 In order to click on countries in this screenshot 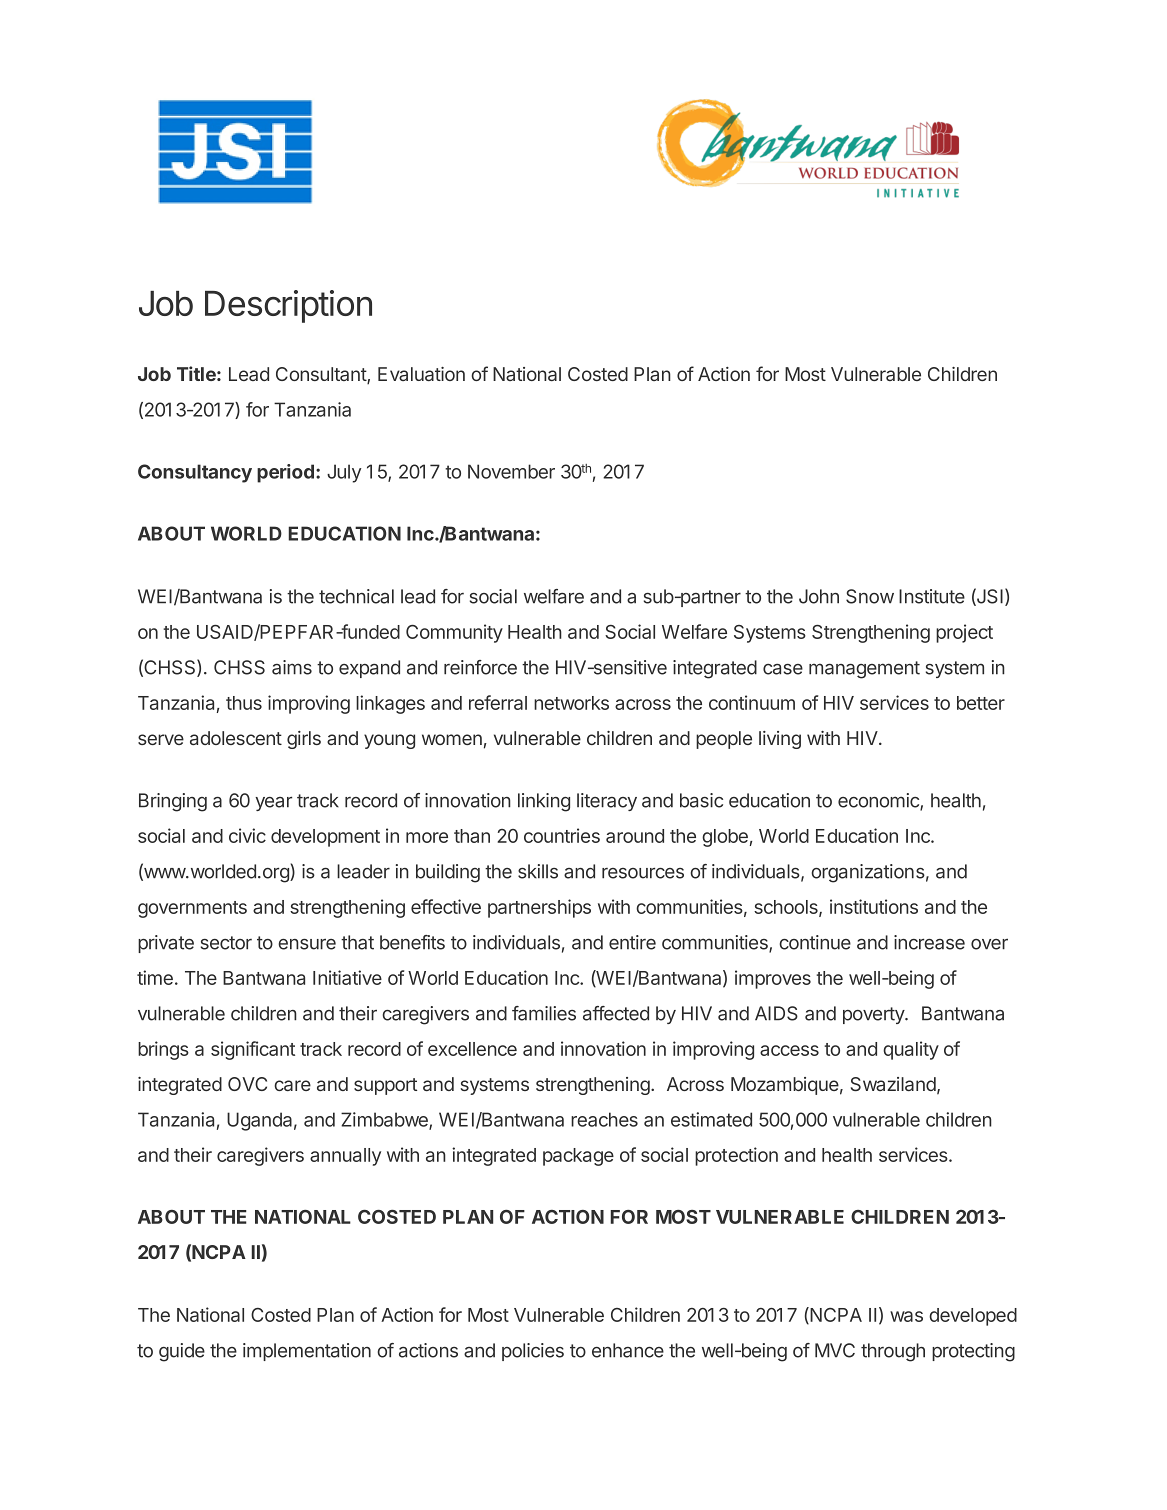, I will do `click(562, 835)`.
